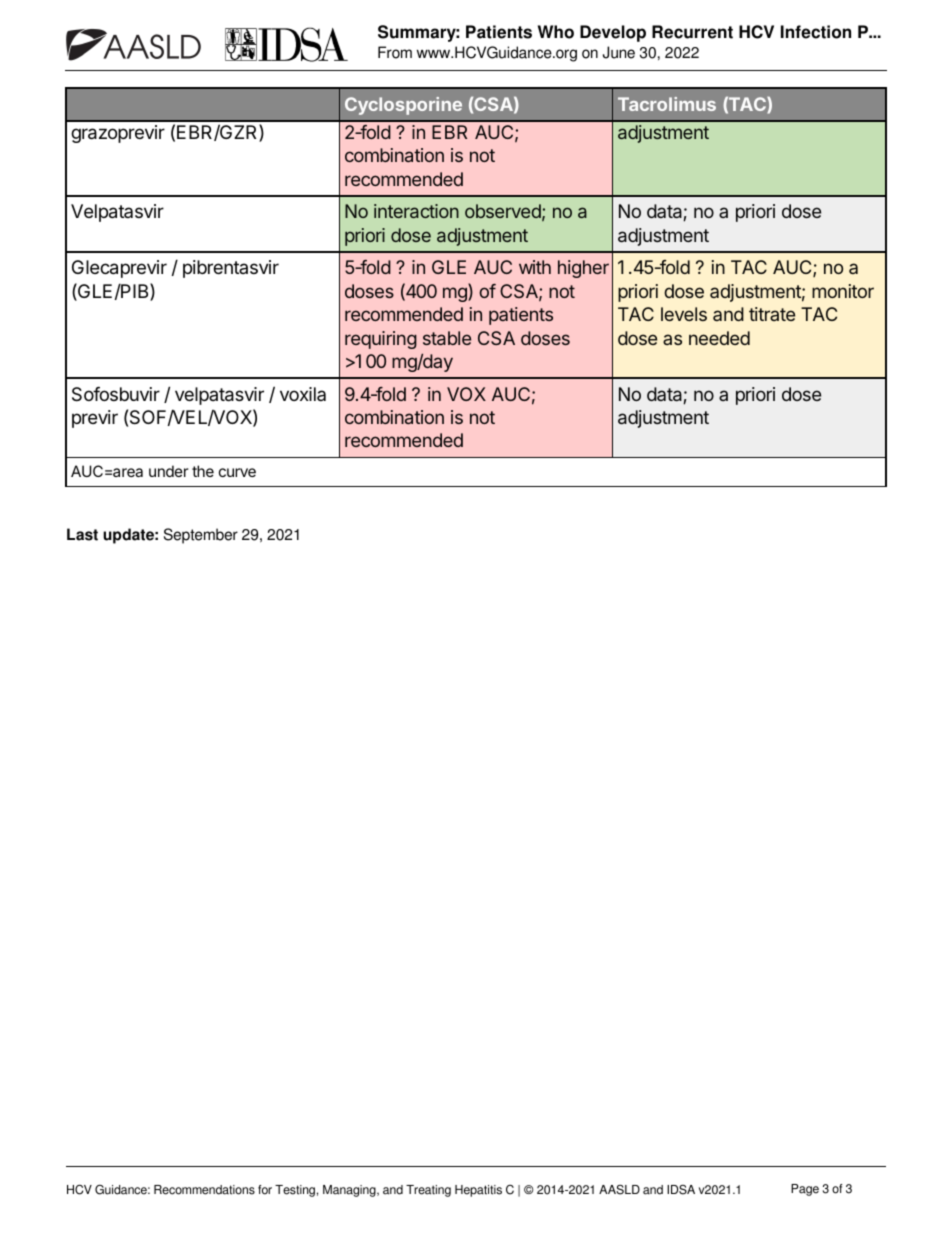 Image resolution: width=952 pixels, height=1233 pixels. I want to click on for, so click(265, 1190).
